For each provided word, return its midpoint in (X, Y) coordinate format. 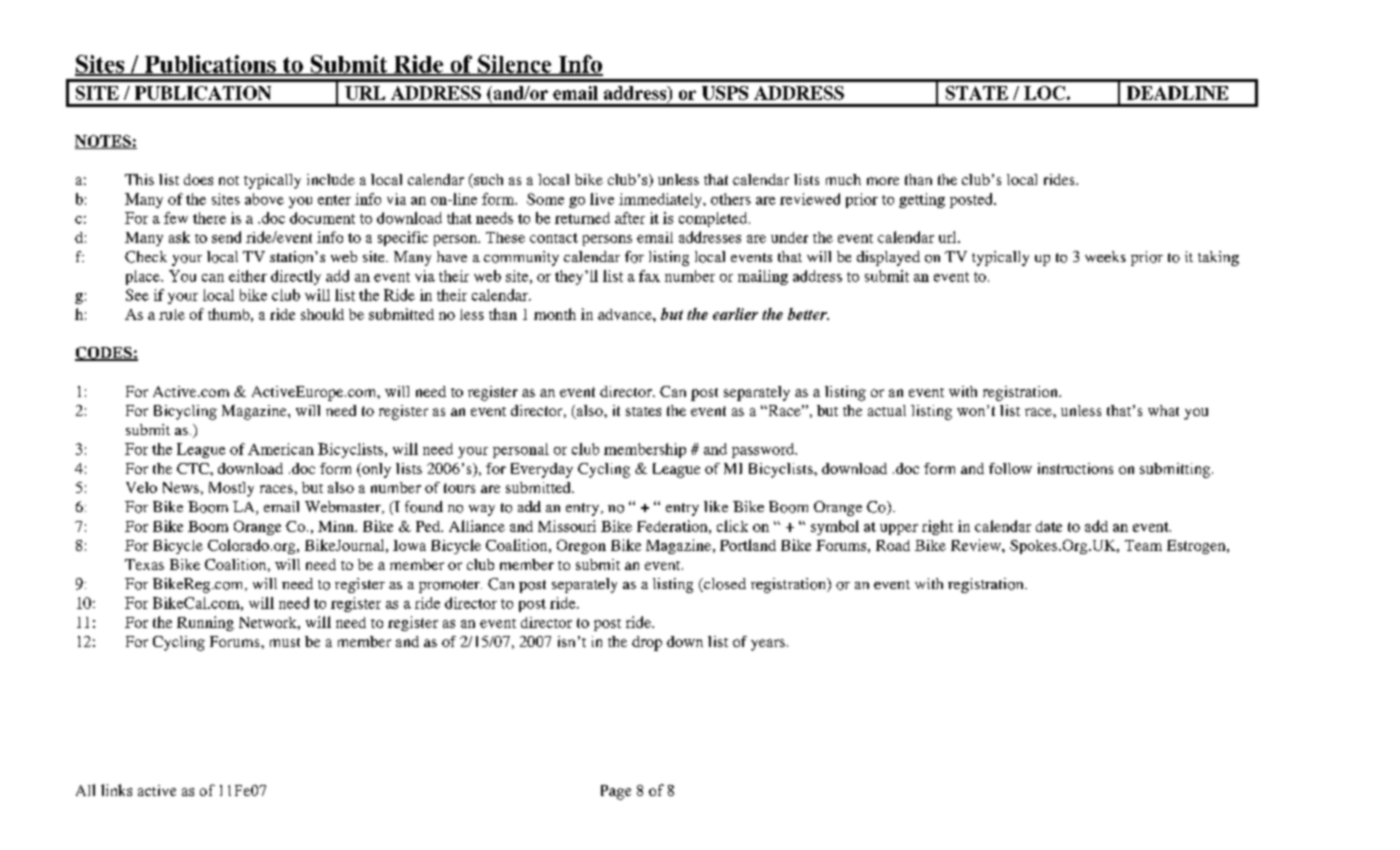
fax (649, 276)
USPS (725, 93)
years (768, 645)
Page (616, 792)
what (1163, 410)
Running (205, 623)
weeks (1105, 256)
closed (724, 585)
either (248, 276)
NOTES (104, 142)
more (883, 181)
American (281, 449)
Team (1143, 545)
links (116, 790)
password (764, 450)
